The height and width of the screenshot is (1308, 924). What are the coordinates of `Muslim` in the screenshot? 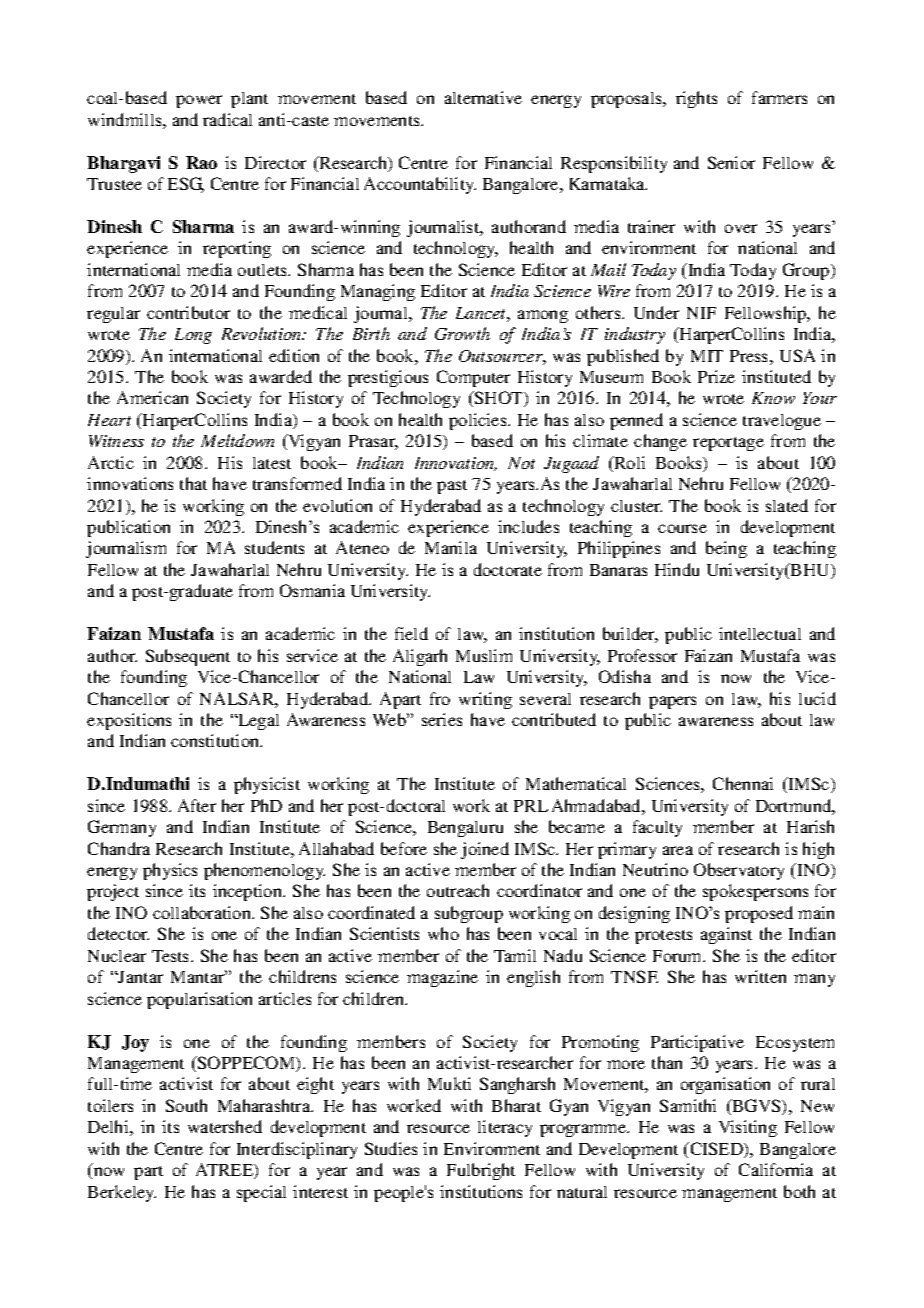 It's located at (484, 655).
